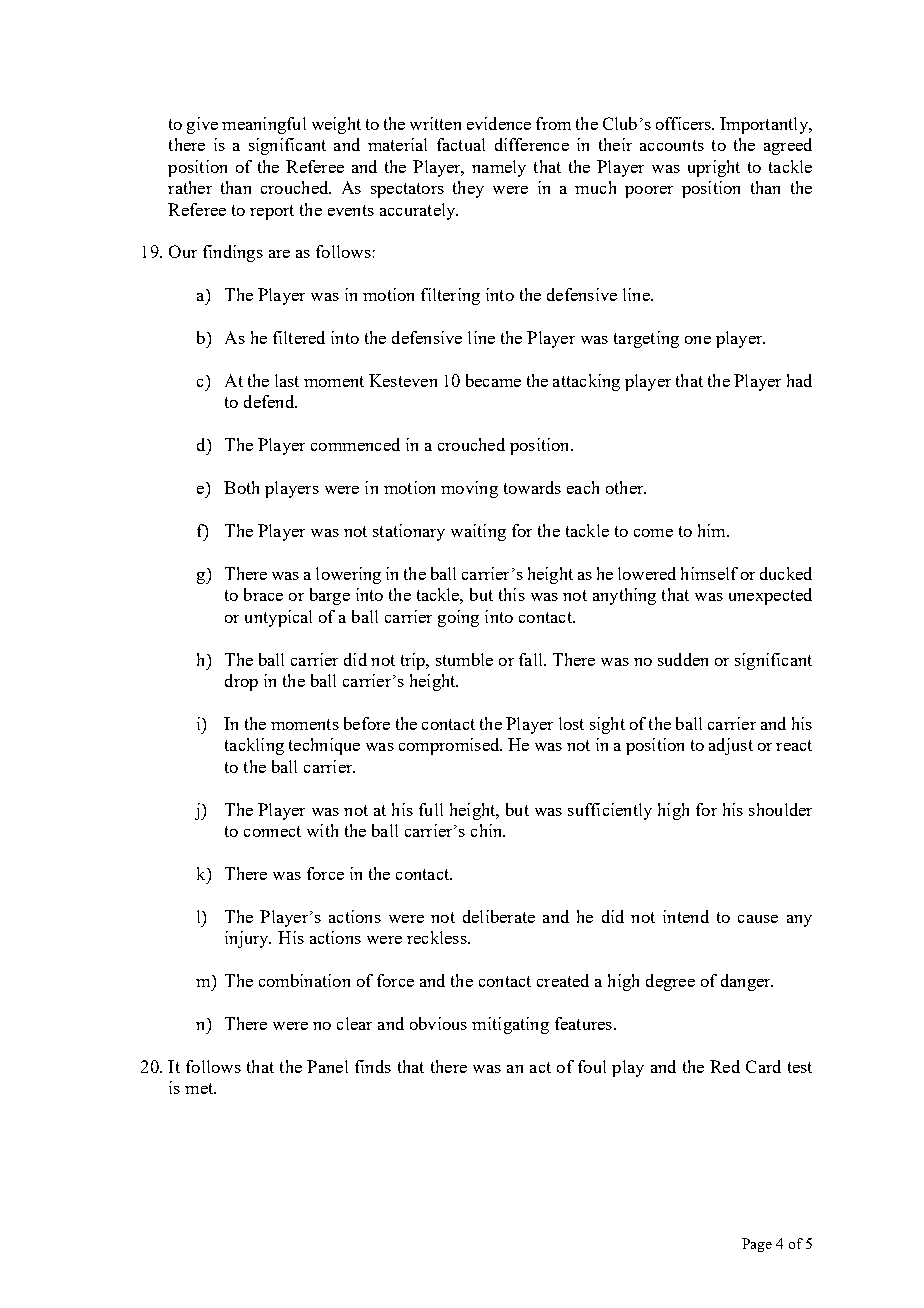  Describe the element at coordinates (499, 168) in the screenshot. I see `namely` at that location.
